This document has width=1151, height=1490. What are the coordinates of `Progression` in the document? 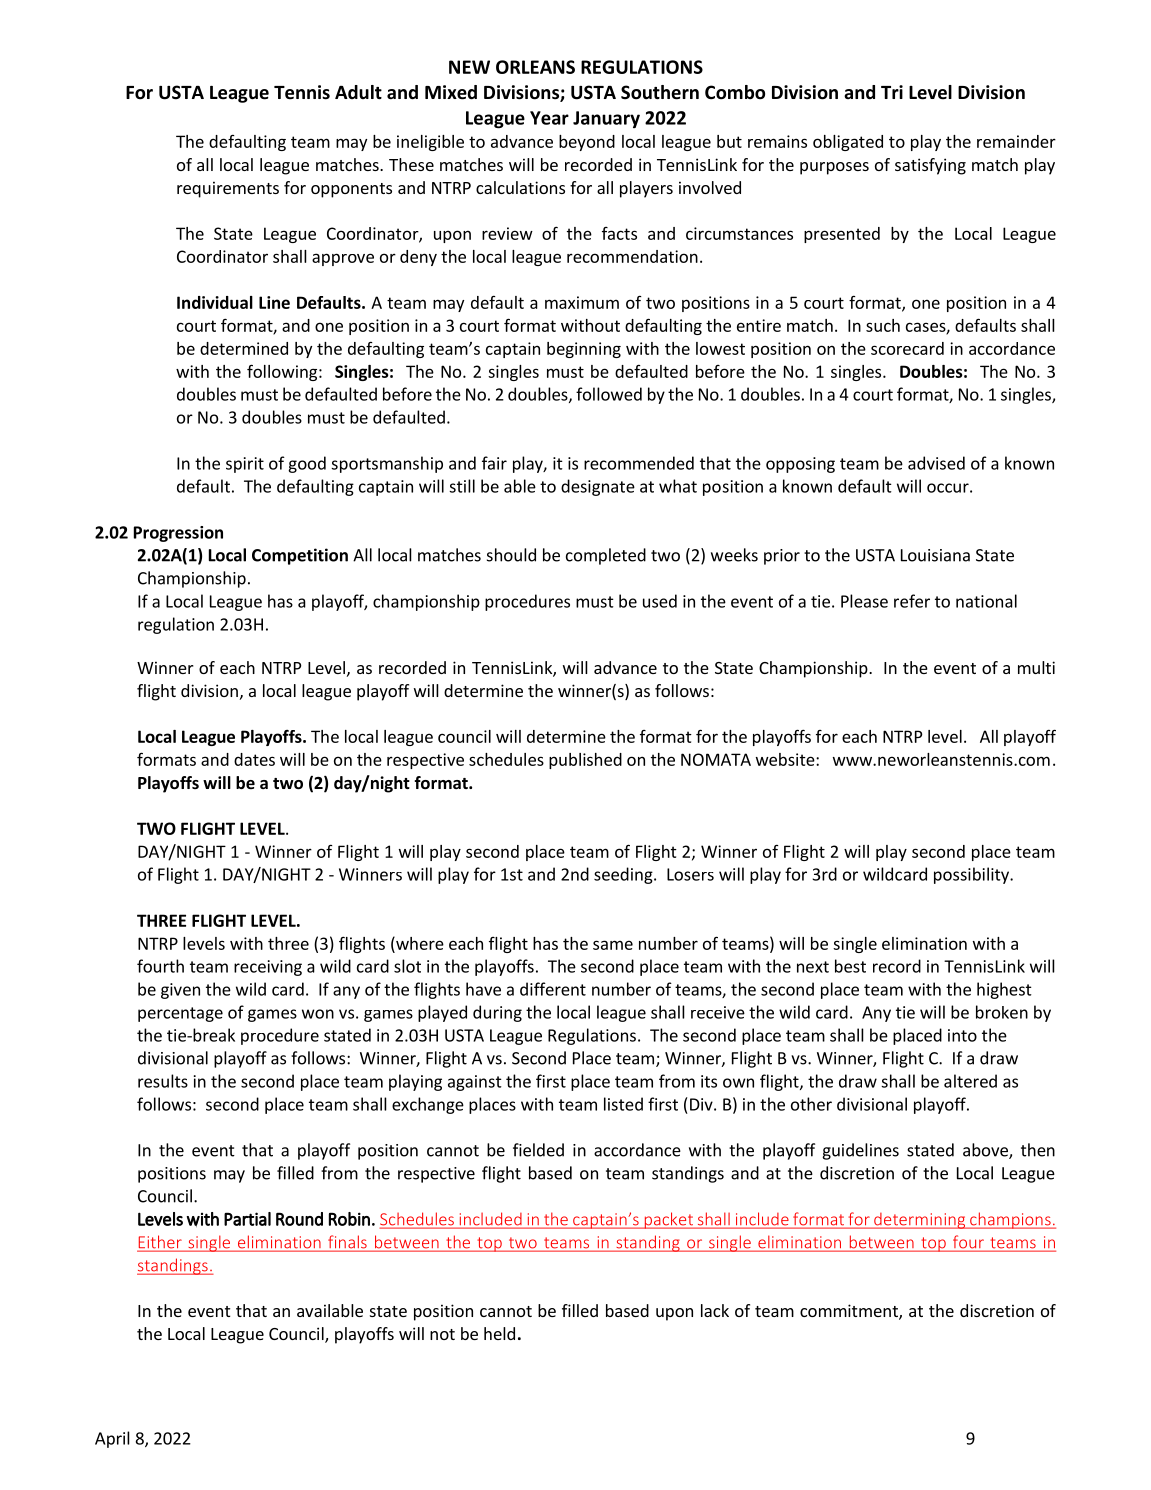 It's located at (178, 534).
